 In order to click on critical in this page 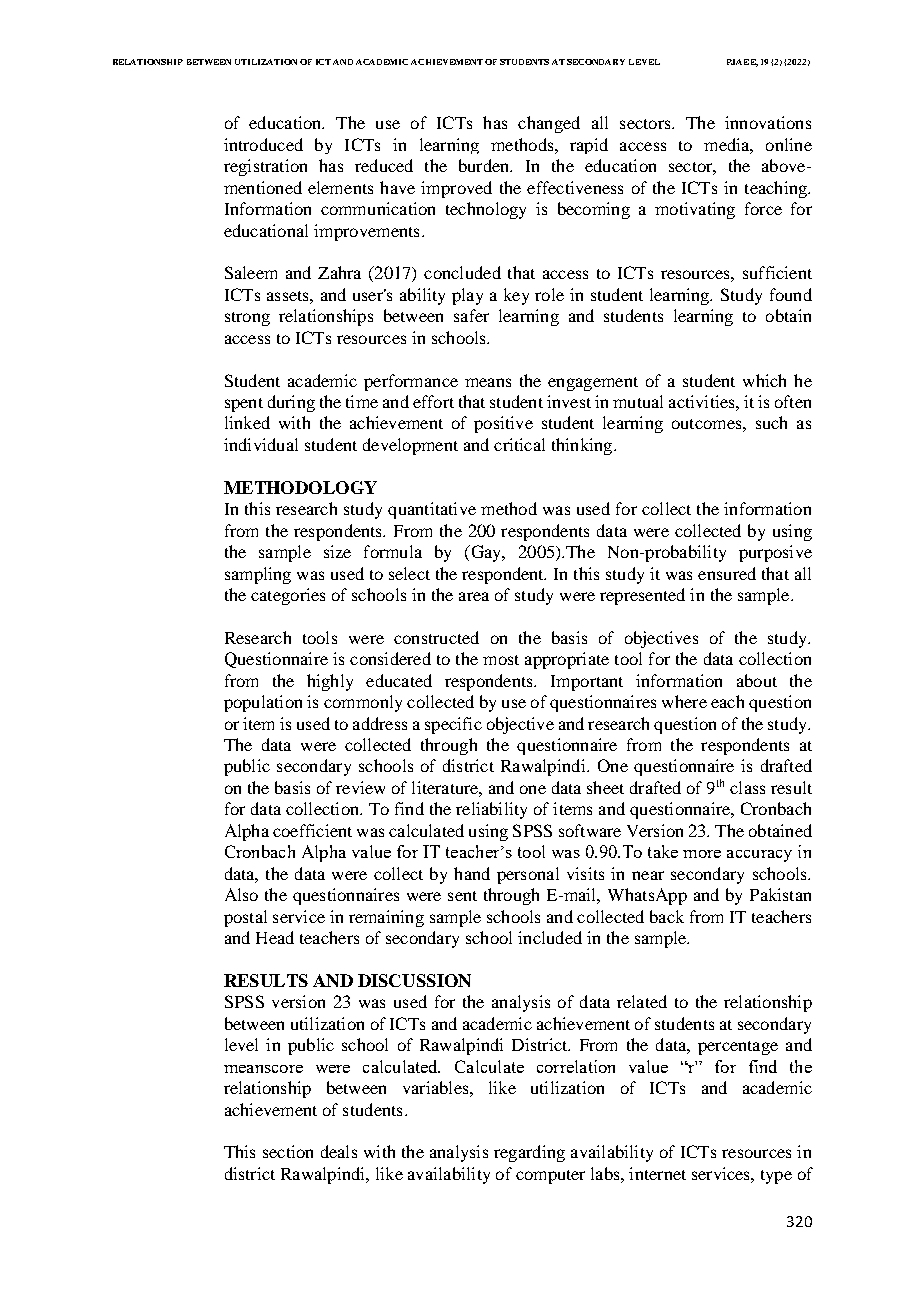, I will do `click(519, 444)`.
